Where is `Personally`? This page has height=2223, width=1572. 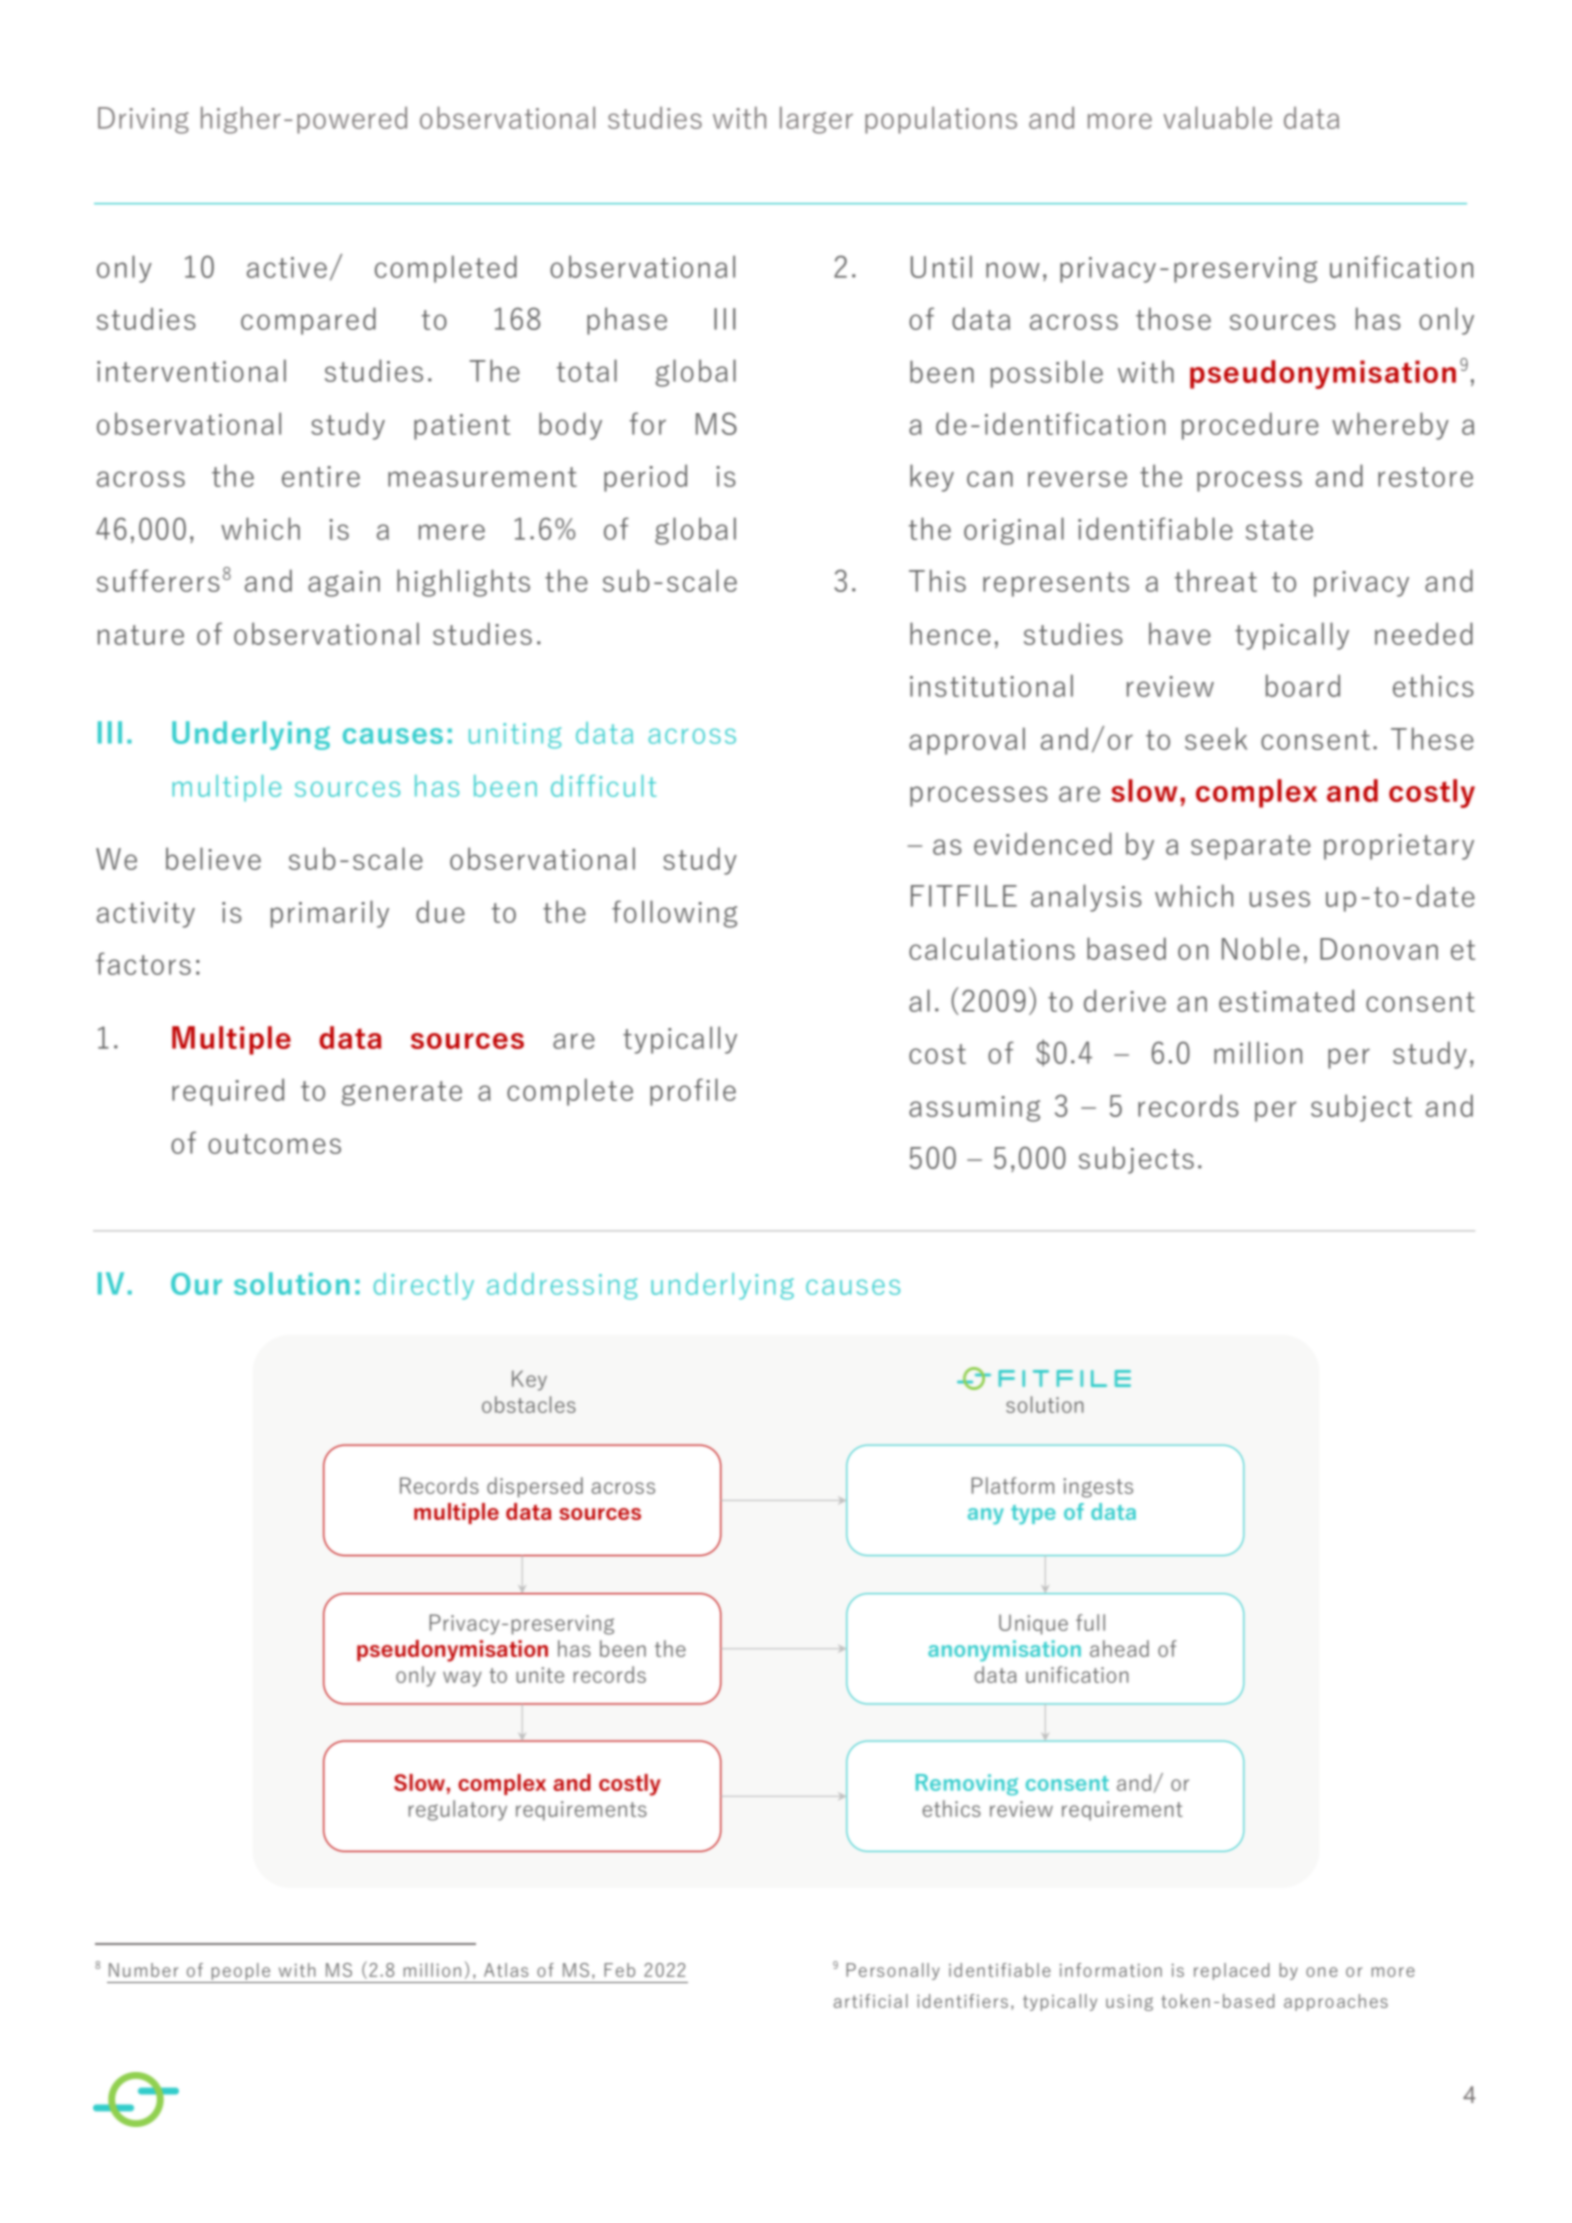 Personally is located at coordinates (893, 1971).
